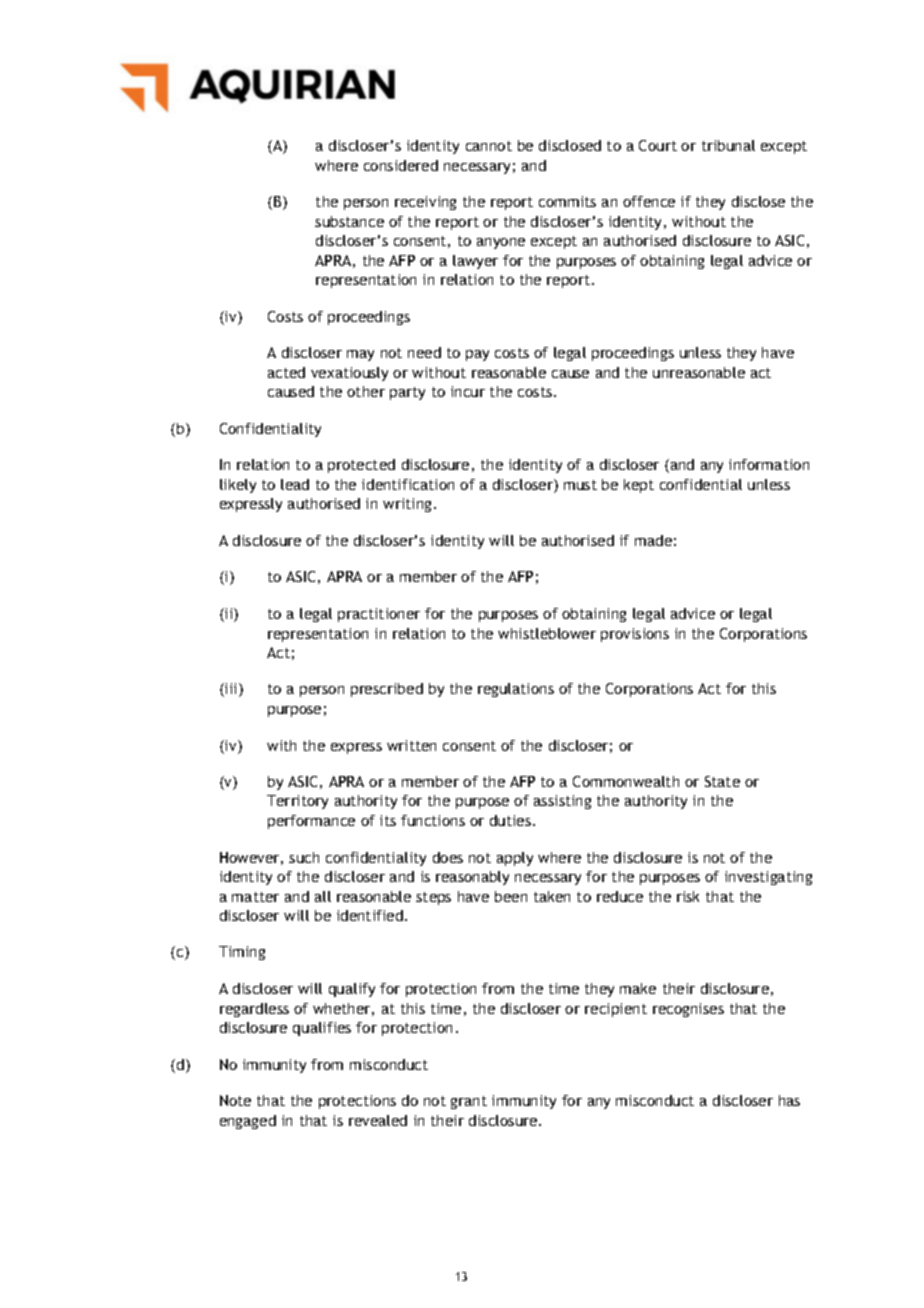 Image resolution: width=924 pixels, height=1308 pixels. I want to click on grant, so click(469, 1102).
